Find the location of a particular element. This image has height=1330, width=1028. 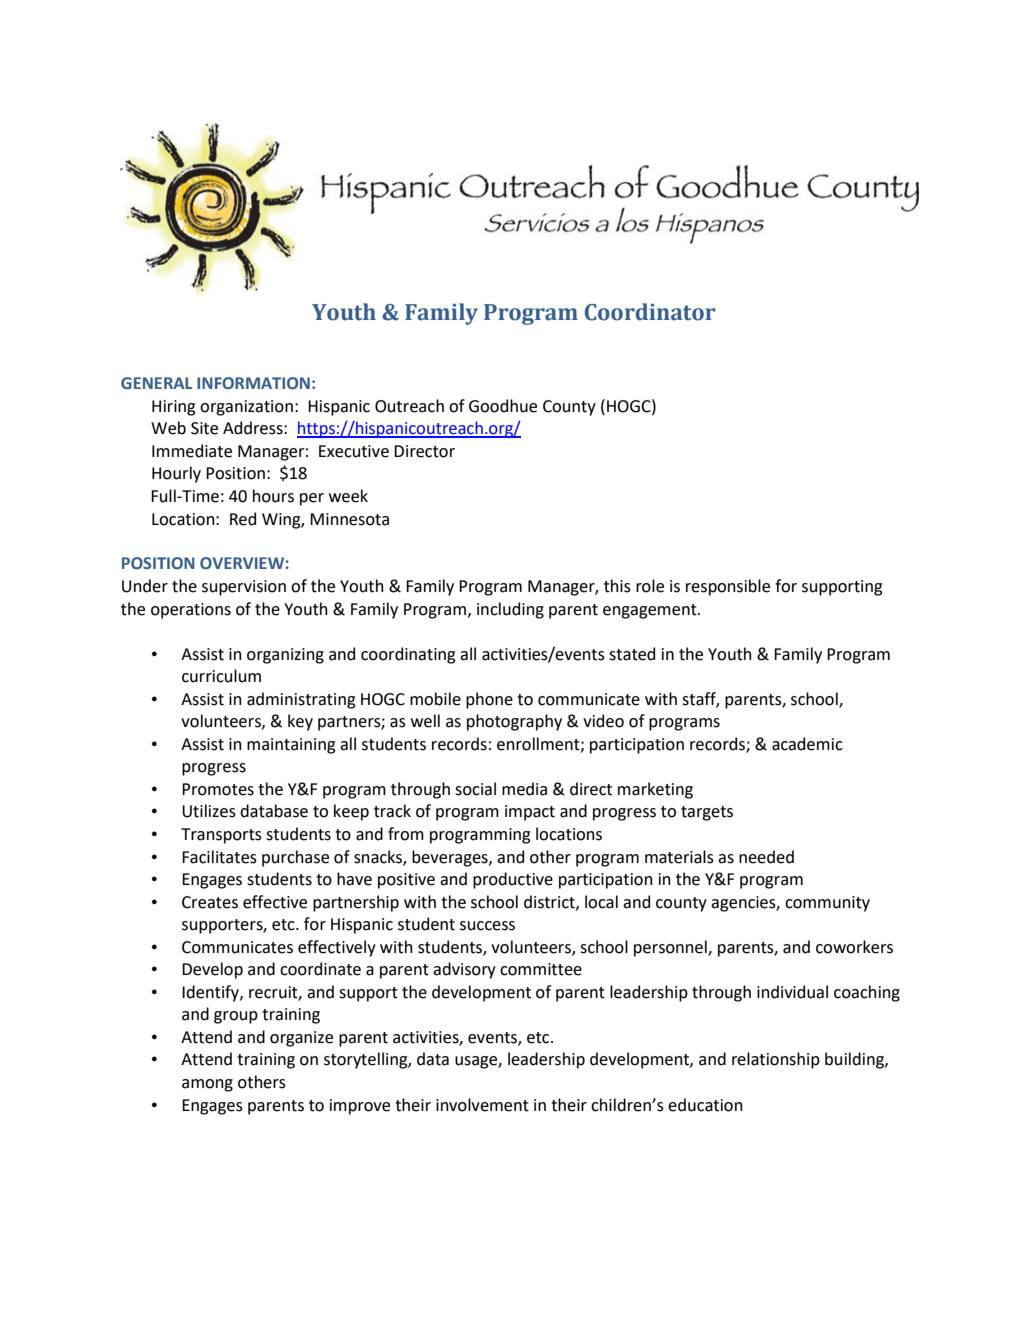

Creates is located at coordinates (210, 902).
